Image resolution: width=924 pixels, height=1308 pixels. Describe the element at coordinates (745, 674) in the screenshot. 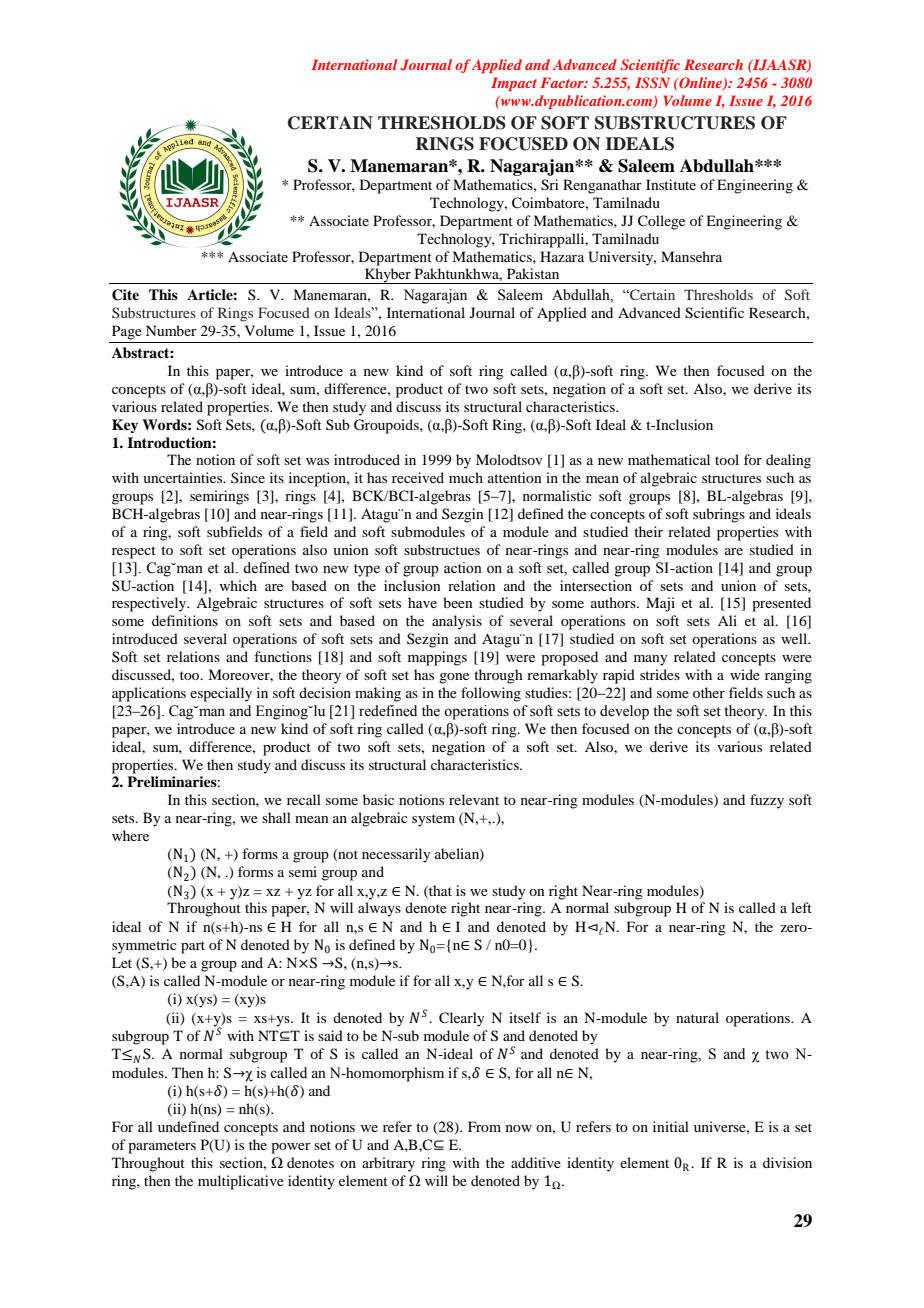

I see `wide` at that location.
